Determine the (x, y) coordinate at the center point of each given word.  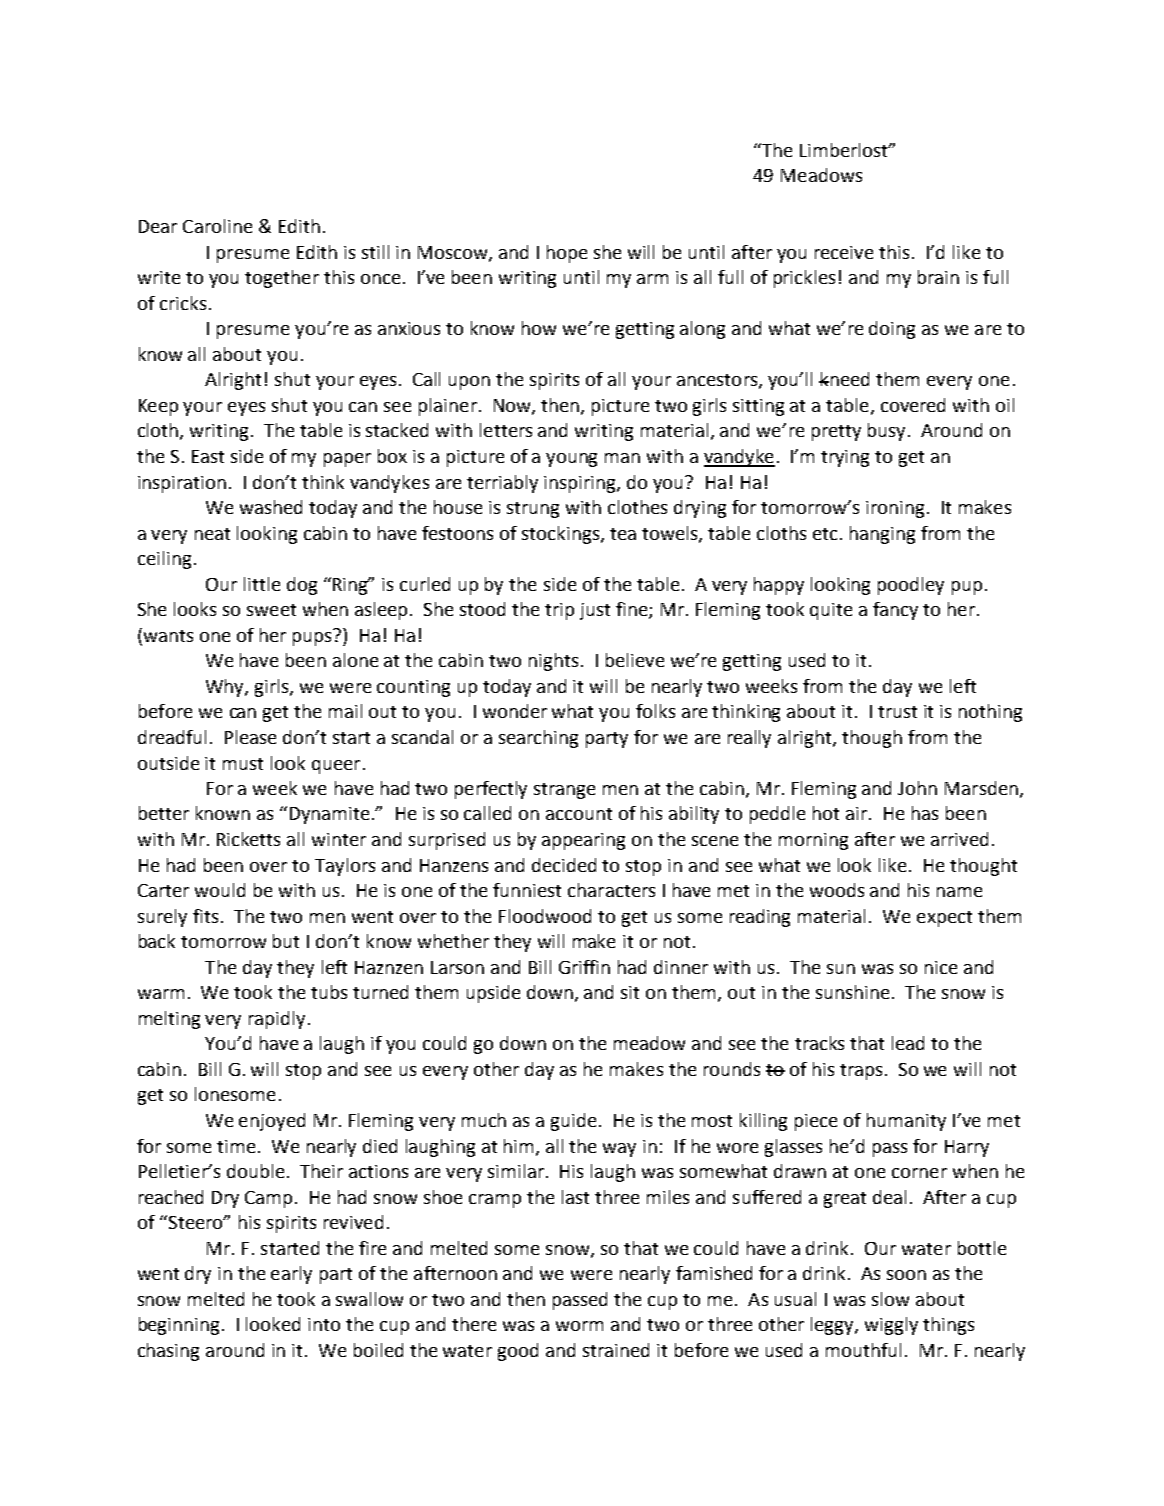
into (324, 1324)
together (282, 279)
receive (844, 252)
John (917, 788)
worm (579, 1326)
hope (567, 254)
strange (564, 791)
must (243, 764)
